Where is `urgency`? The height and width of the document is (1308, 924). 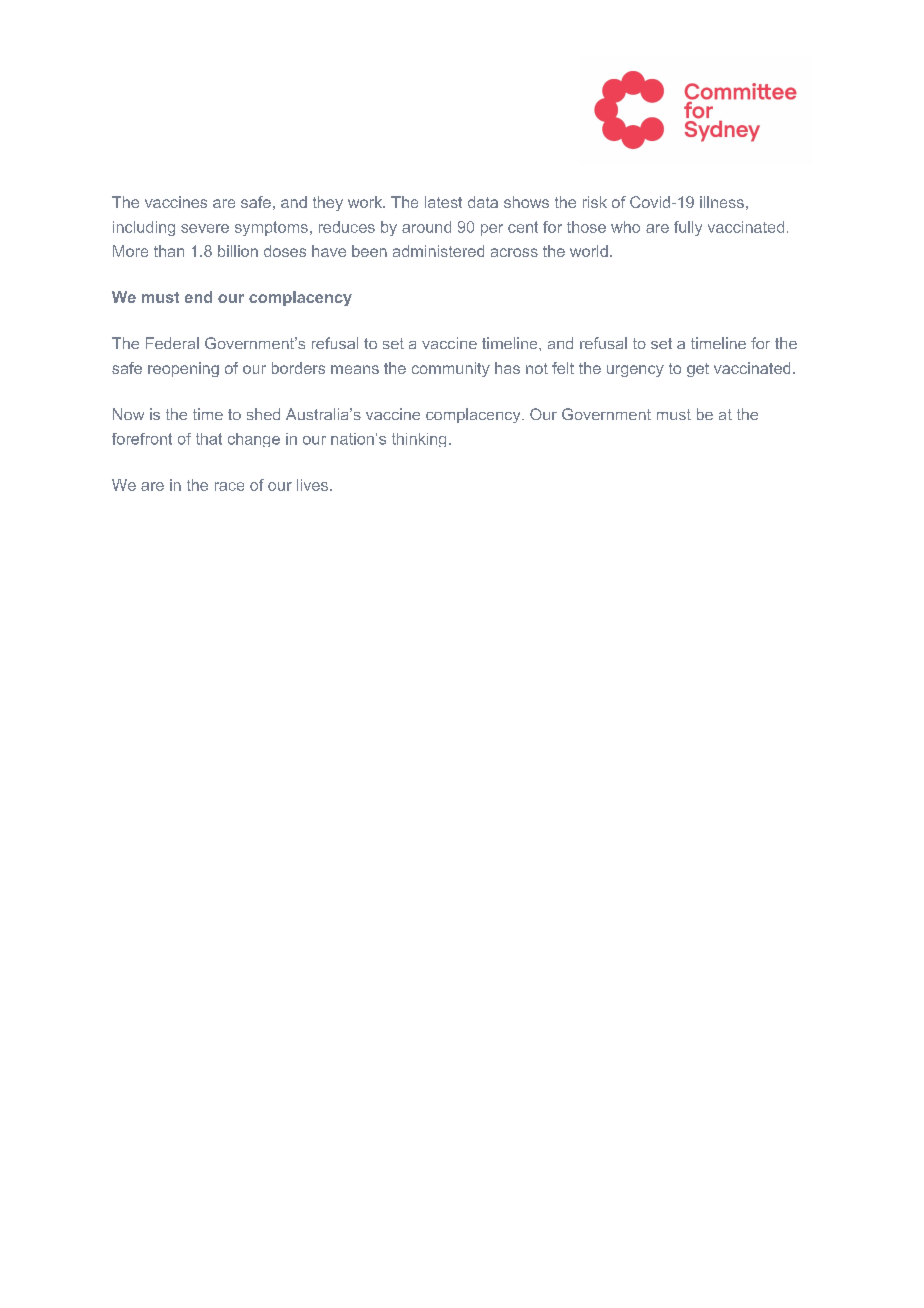 urgency is located at coordinates (635, 371).
